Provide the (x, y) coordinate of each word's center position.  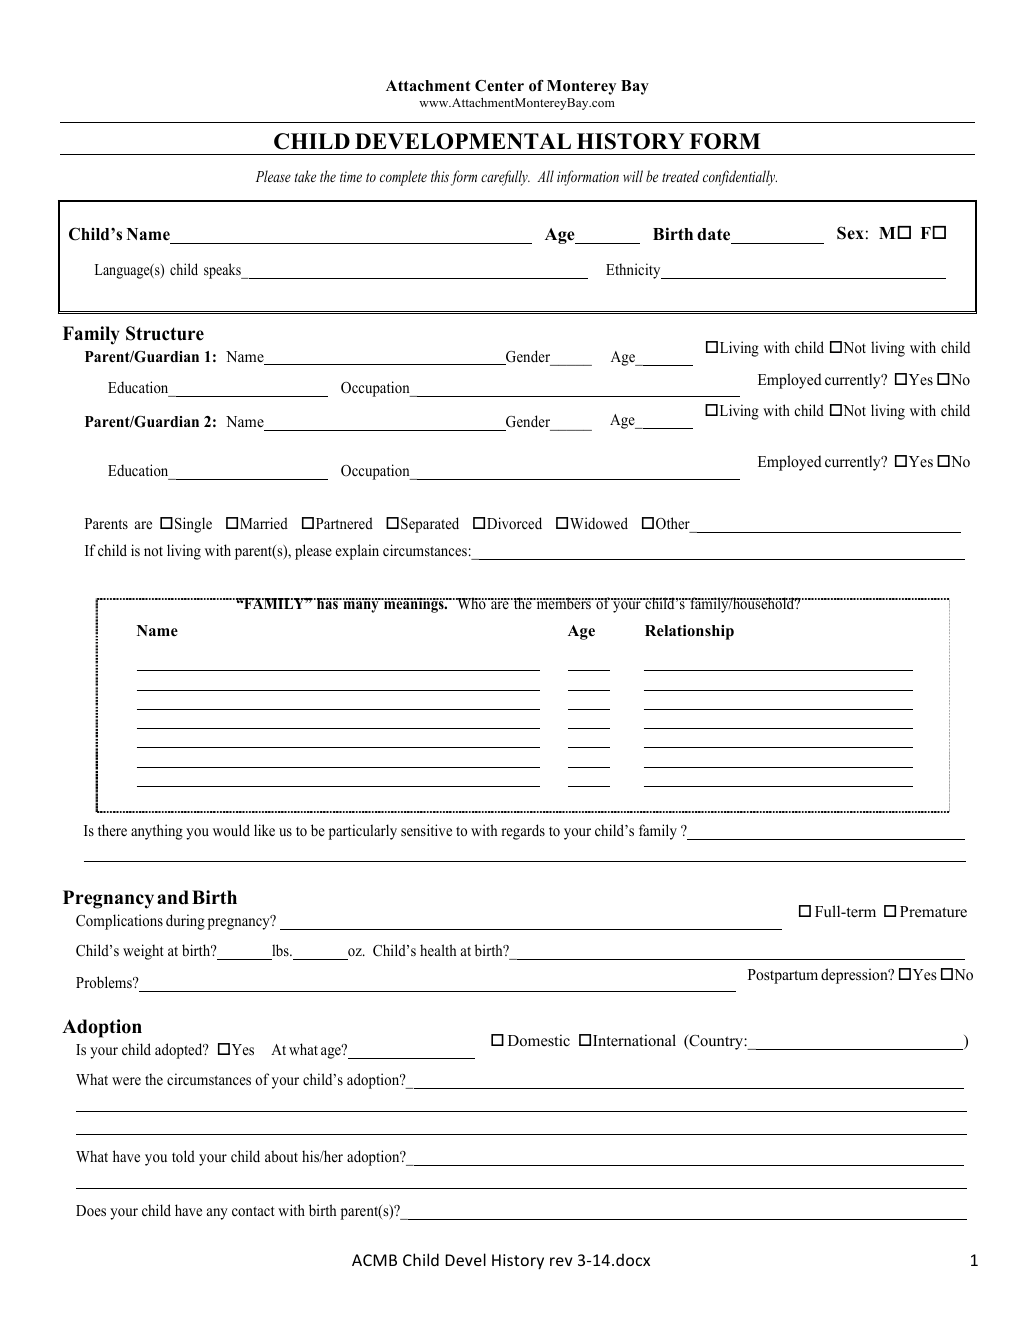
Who (471, 603)
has (327, 604)
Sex (850, 233)
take (305, 176)
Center (499, 86)
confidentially (740, 178)
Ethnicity (634, 271)
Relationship (689, 632)
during (185, 922)
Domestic (539, 1040)
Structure (165, 333)
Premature (933, 912)
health (438, 950)
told (183, 1156)
